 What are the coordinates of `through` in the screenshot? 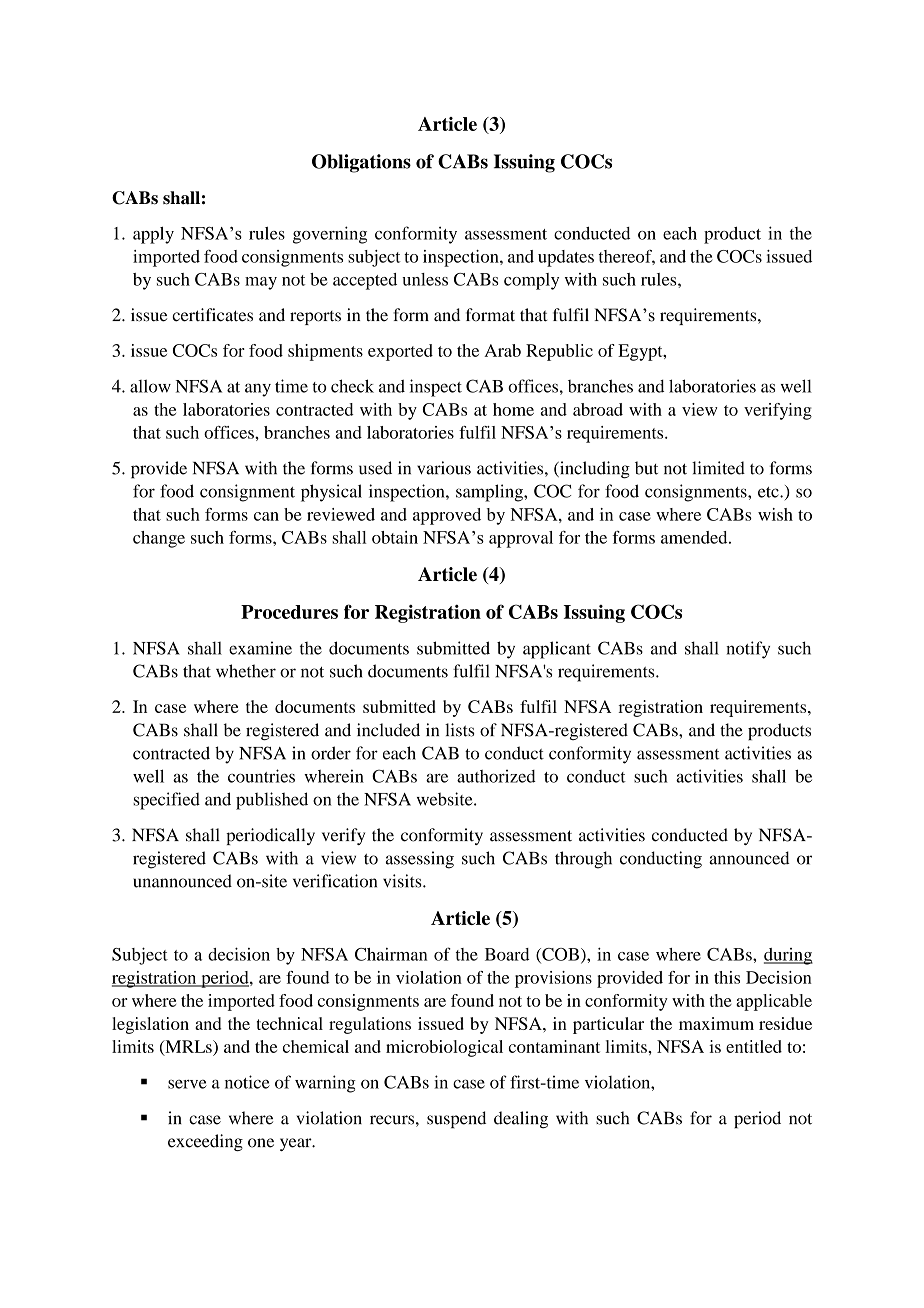 It's located at (583, 860).
